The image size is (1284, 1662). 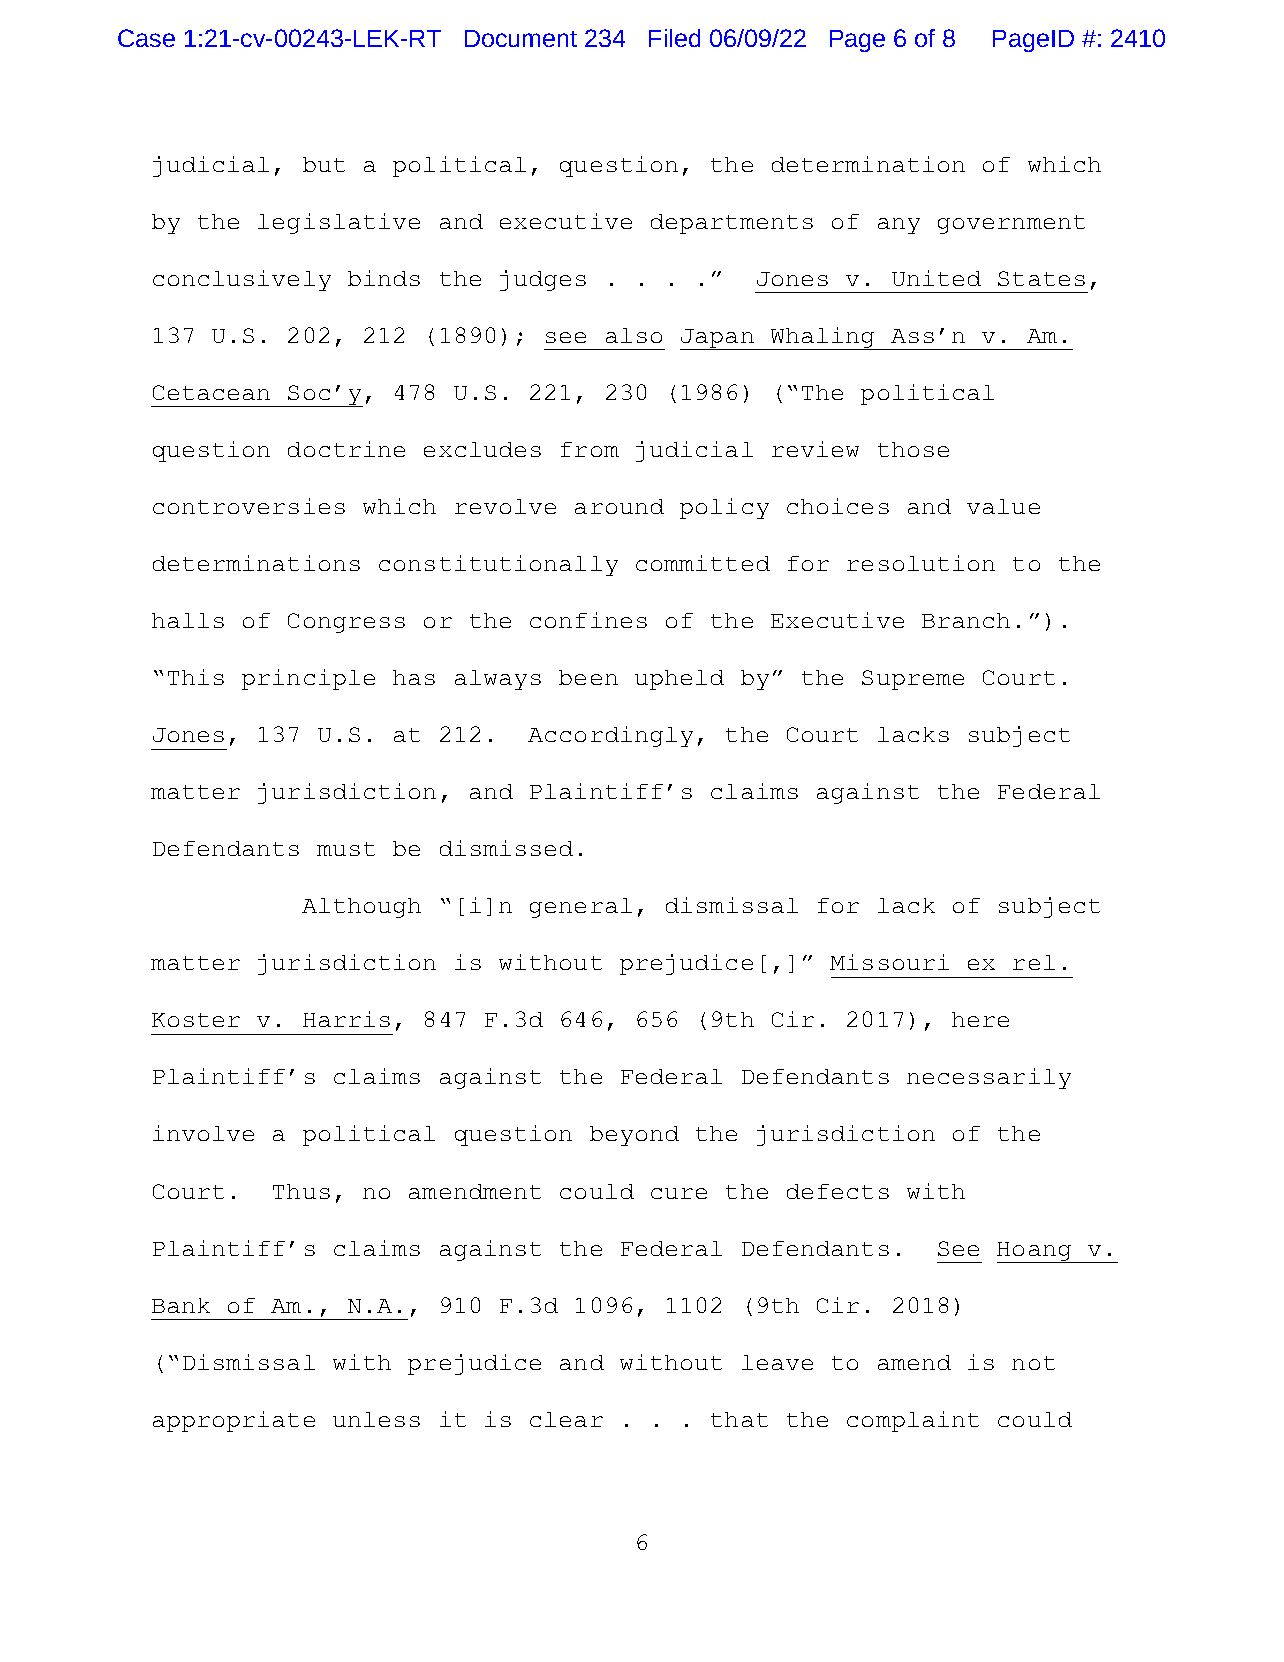 I want to click on Missouri, so click(x=889, y=962).
